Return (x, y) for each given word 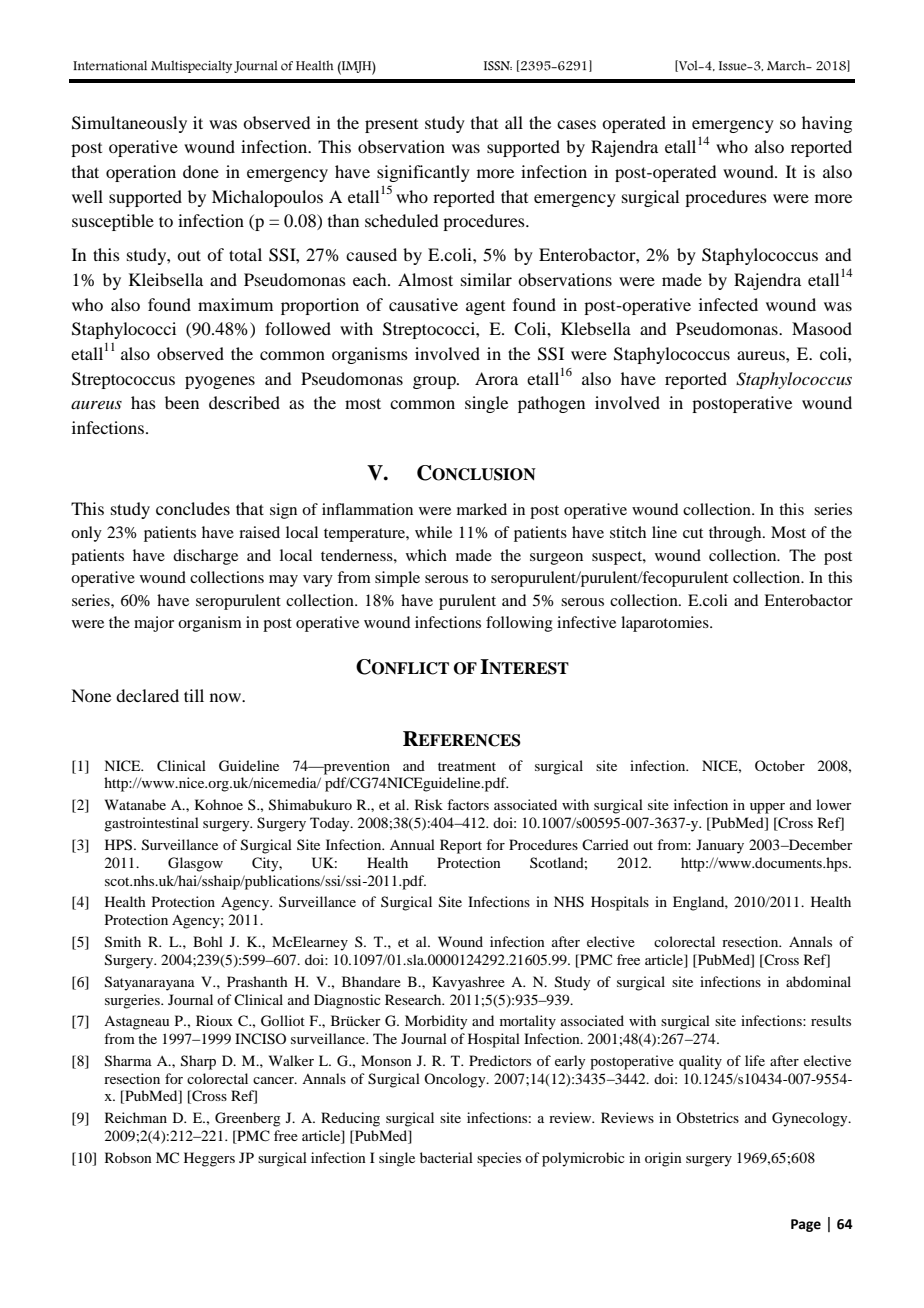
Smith (123, 942)
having (827, 124)
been (182, 402)
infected (728, 304)
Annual (412, 844)
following (519, 624)
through (736, 534)
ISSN (498, 66)
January (720, 846)
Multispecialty (191, 66)
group (435, 382)
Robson (128, 1157)
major (154, 624)
